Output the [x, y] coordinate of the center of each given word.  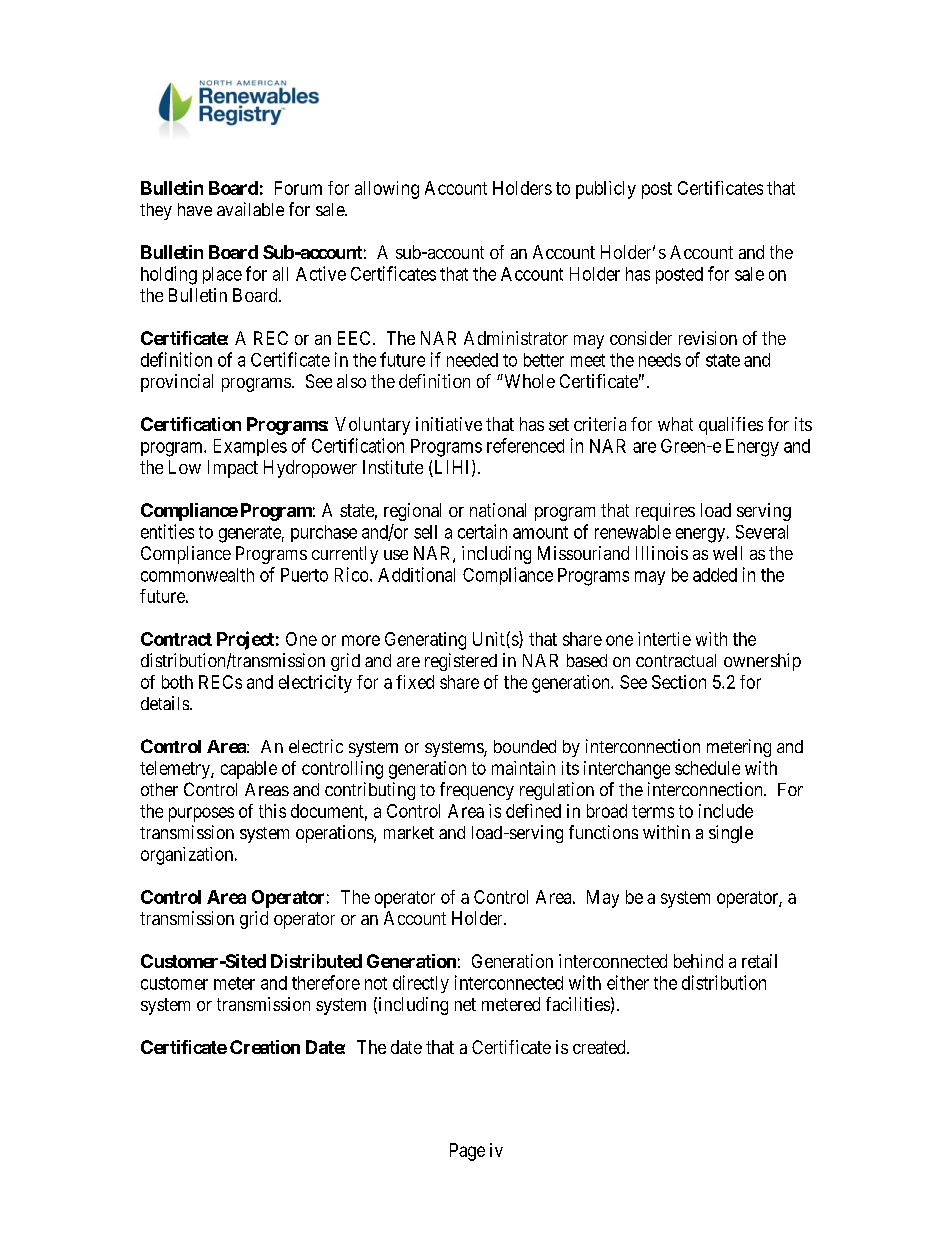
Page [467, 1152]
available [250, 209]
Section [679, 682]
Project [245, 640]
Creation [265, 1047]
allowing [387, 190]
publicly [606, 190]
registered [461, 662]
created [600, 1047]
